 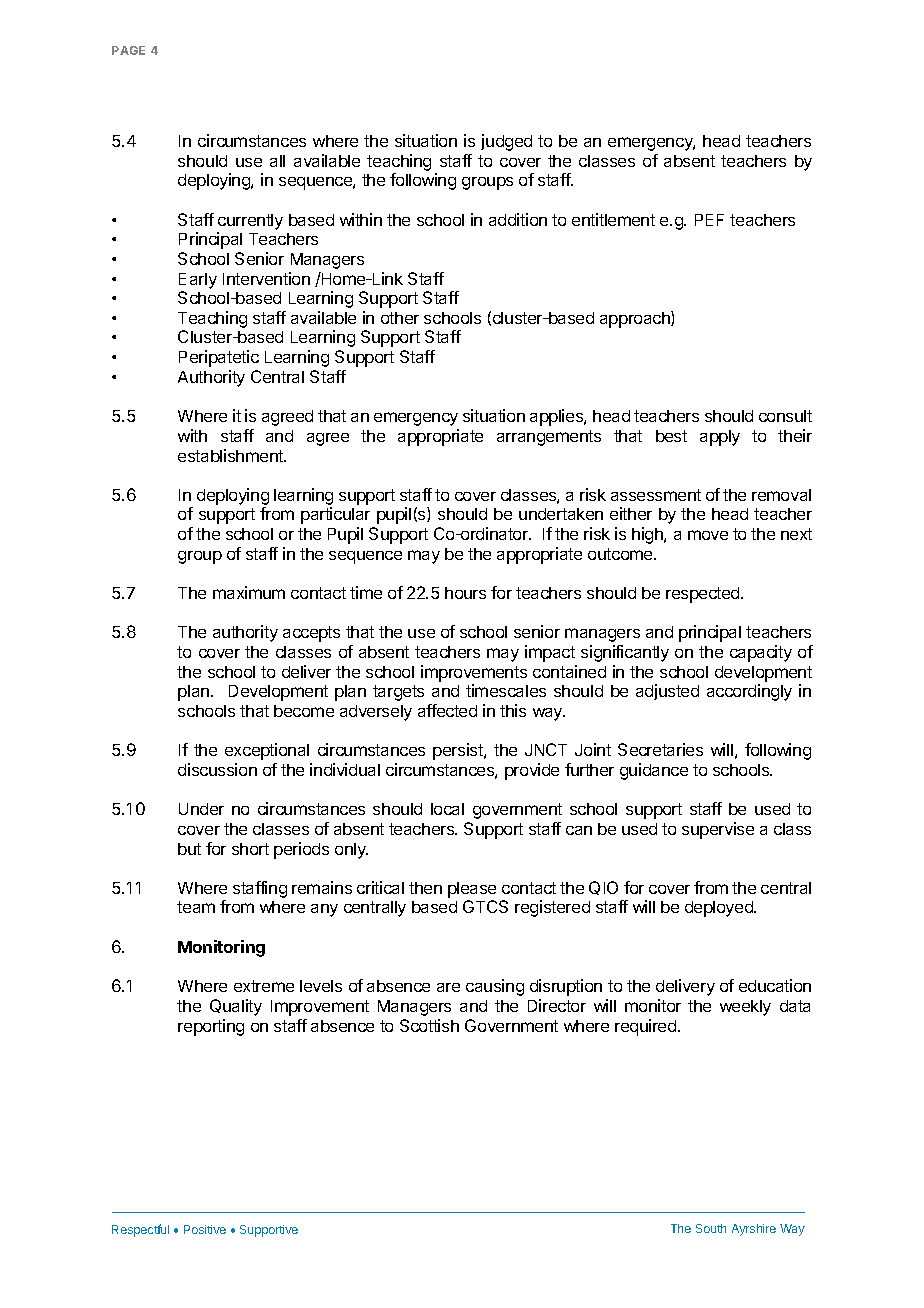 I want to click on South, so click(x=711, y=1228).
